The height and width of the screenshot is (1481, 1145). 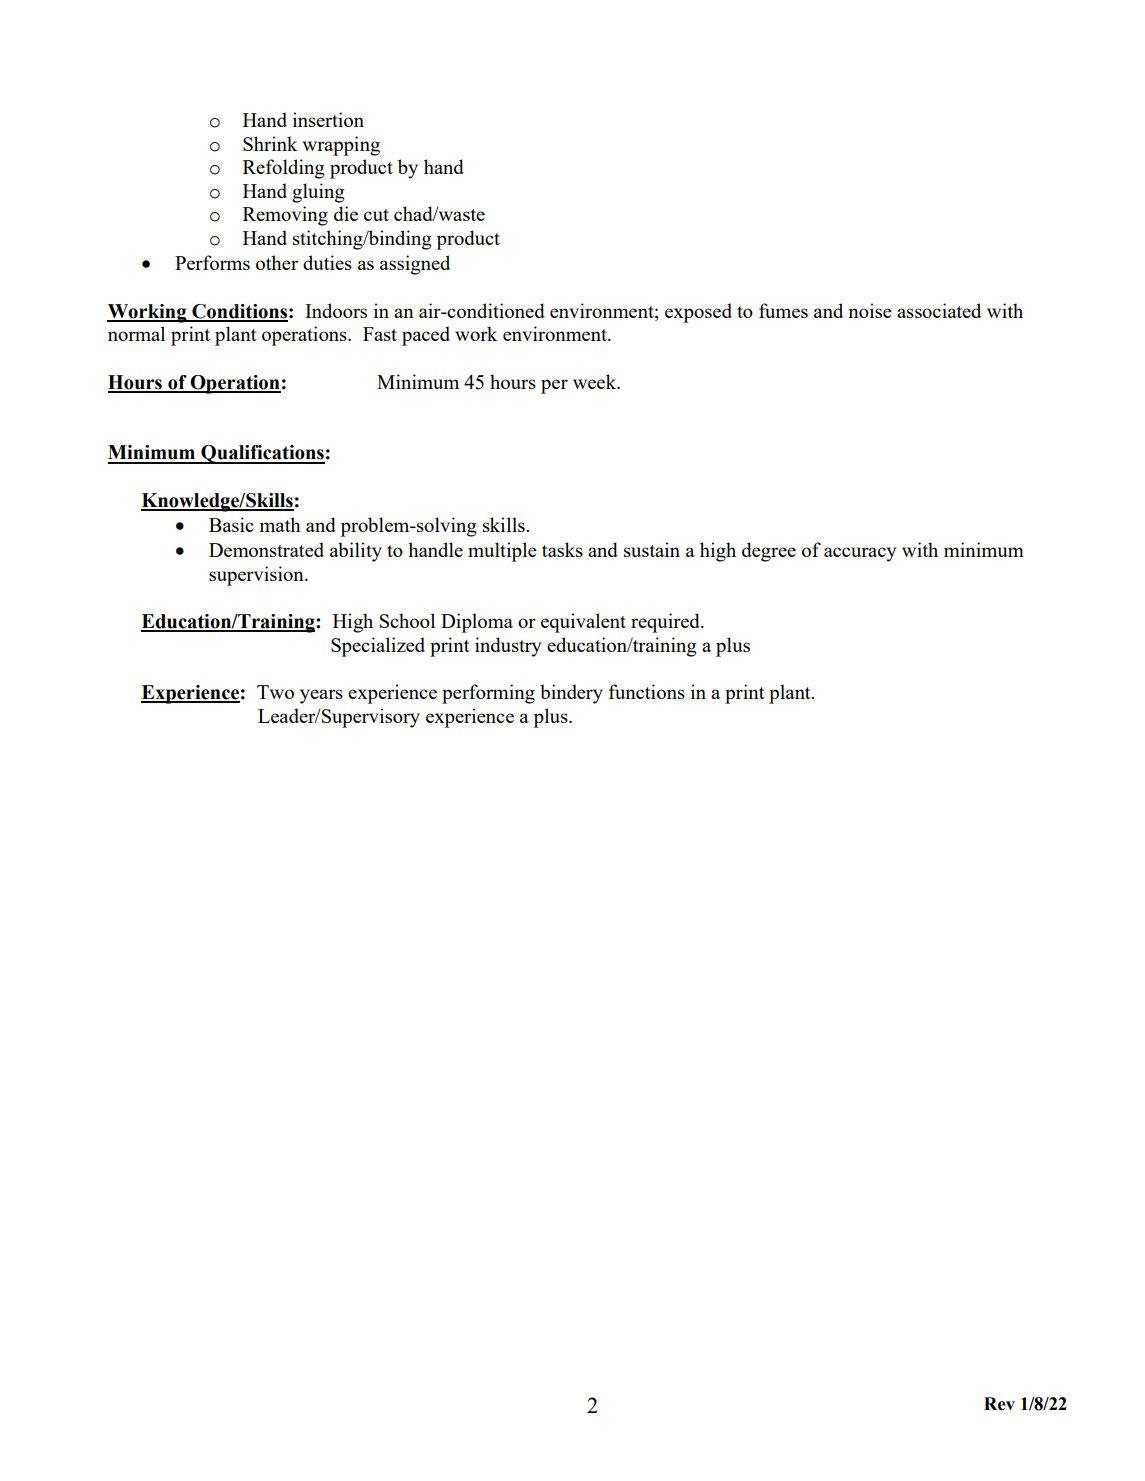 What do you see at coordinates (378, 647) in the screenshot?
I see `Specialized` at bounding box center [378, 647].
